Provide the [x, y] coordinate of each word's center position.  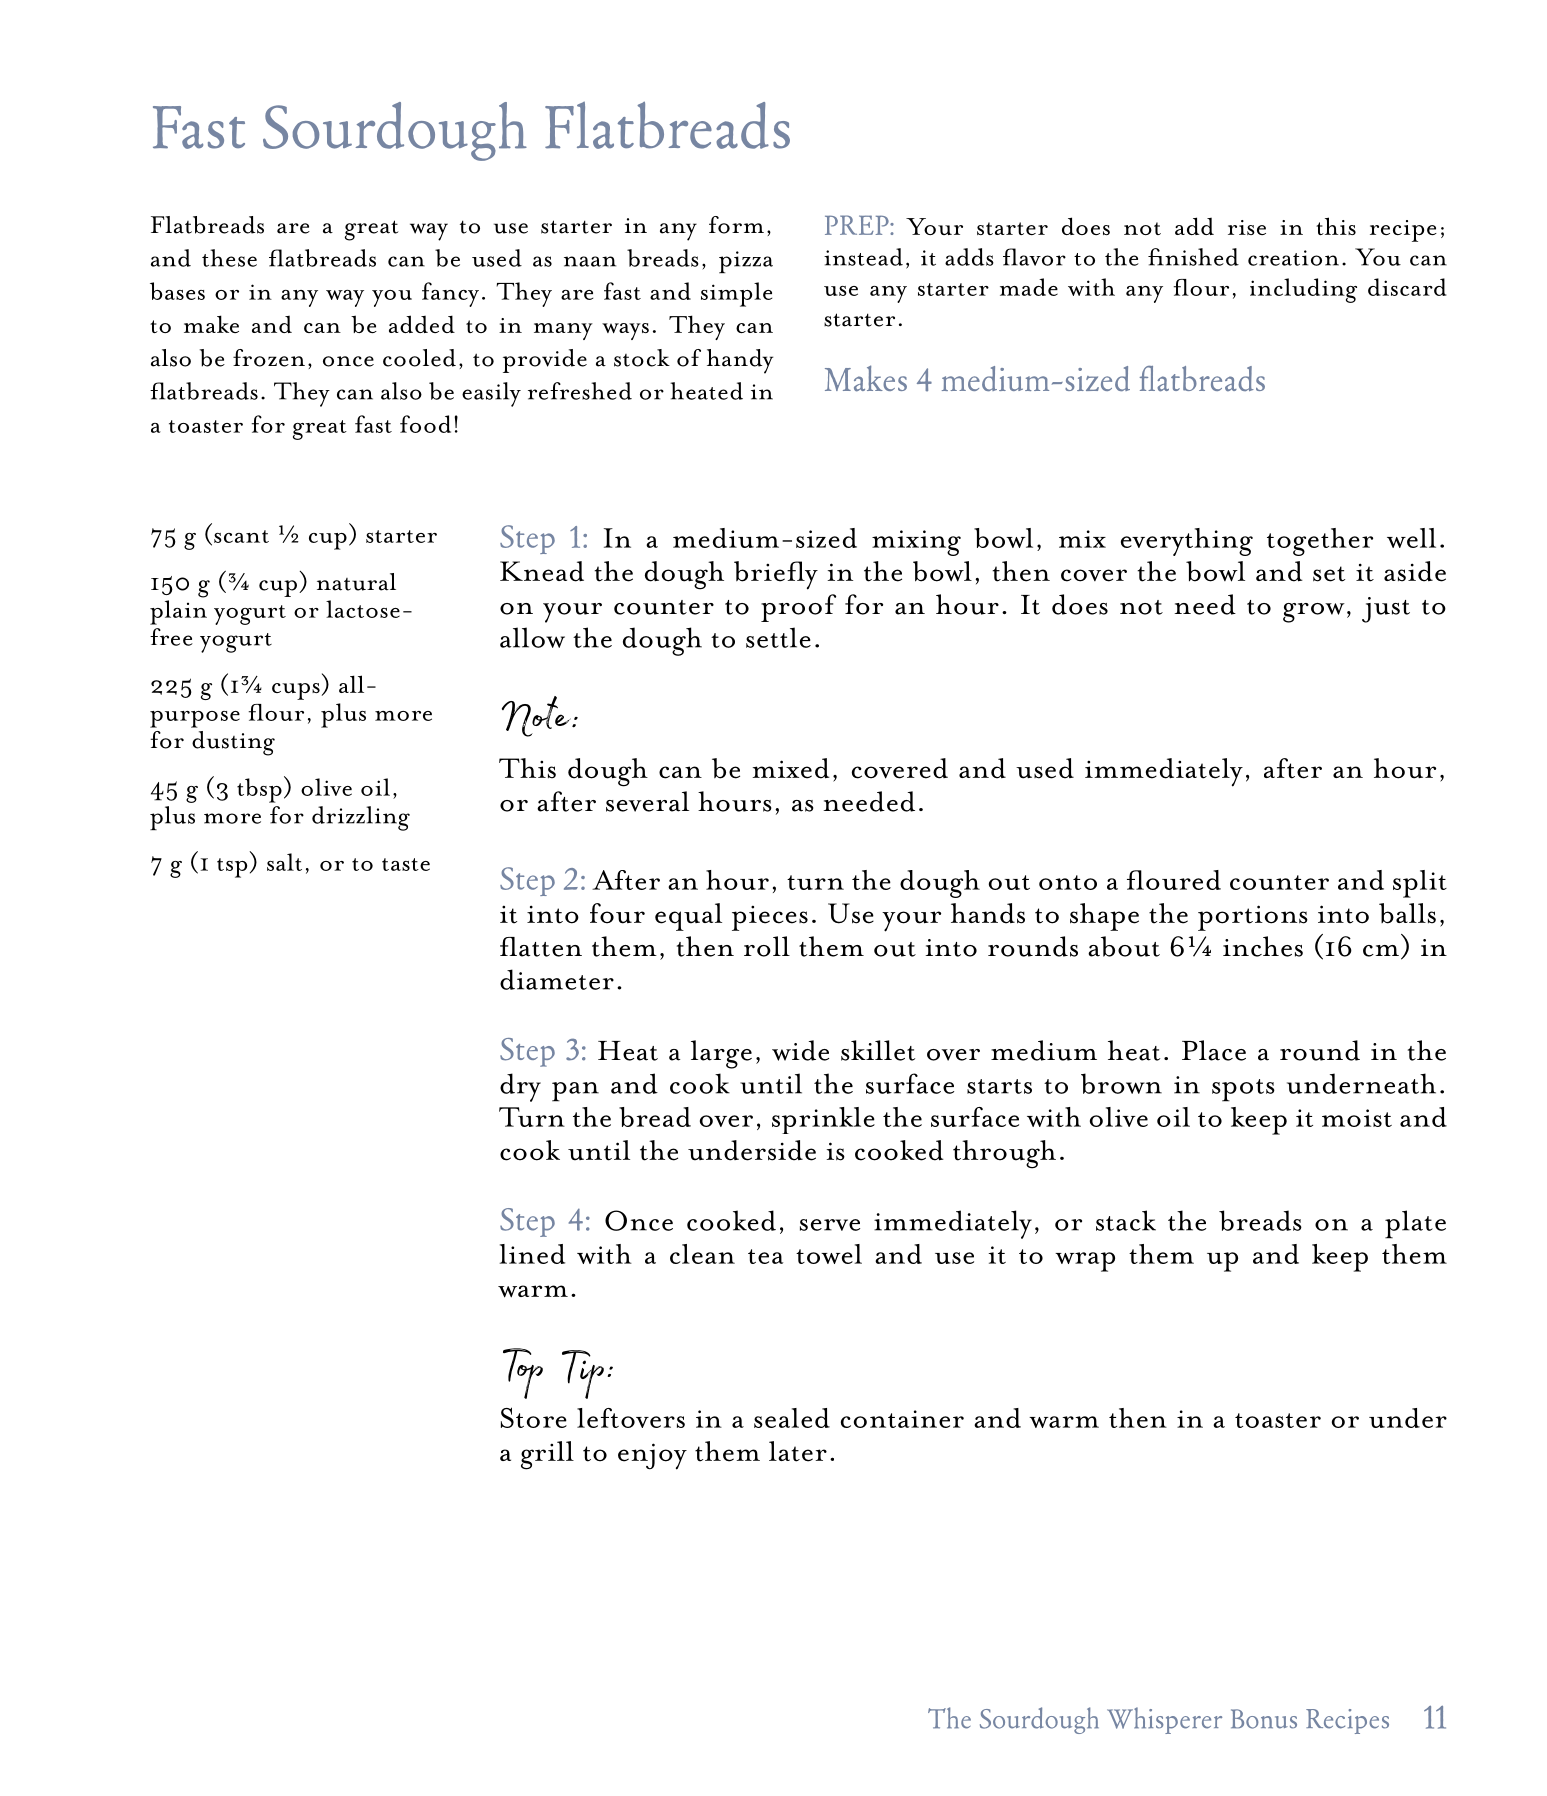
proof [798, 608]
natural [356, 582]
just [1386, 610]
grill [547, 1455]
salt [284, 862]
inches [1263, 946]
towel [829, 1254]
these [229, 258]
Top [523, 1373]
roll [767, 946]
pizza [746, 262]
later [798, 1451]
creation [1293, 258]
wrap [1085, 1262]
